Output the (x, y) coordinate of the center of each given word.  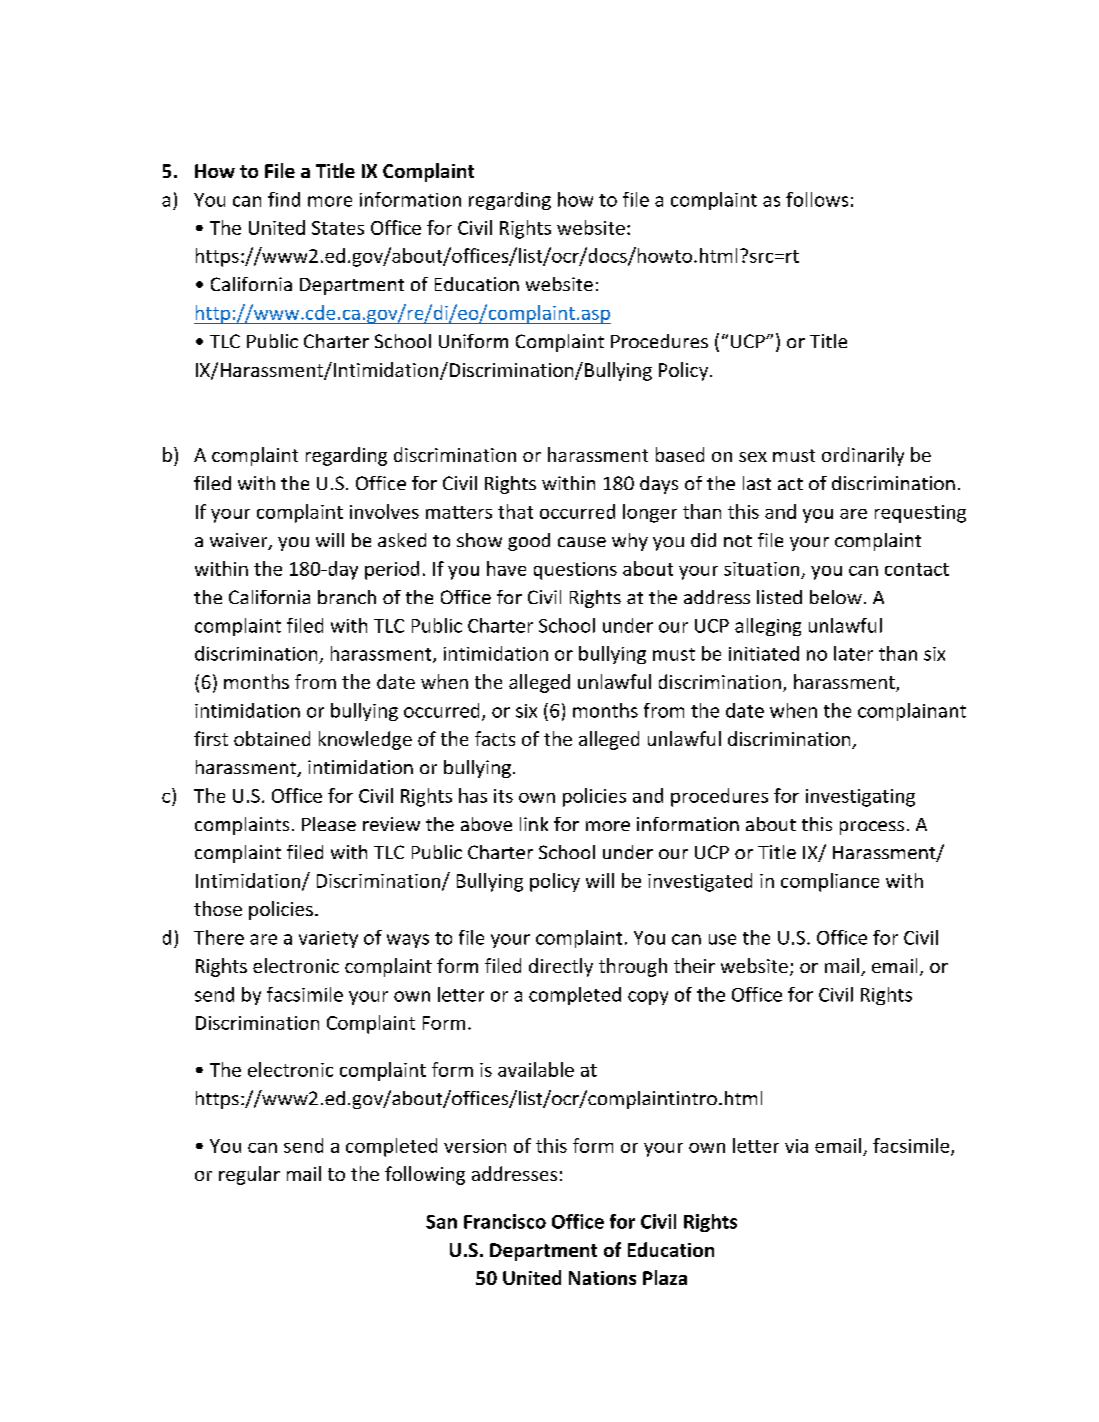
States (338, 228)
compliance (830, 882)
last (757, 483)
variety (328, 939)
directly (561, 967)
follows (817, 199)
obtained (272, 738)
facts (495, 738)
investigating (860, 798)
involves (384, 511)
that (515, 511)
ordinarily (863, 456)
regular (249, 1175)
